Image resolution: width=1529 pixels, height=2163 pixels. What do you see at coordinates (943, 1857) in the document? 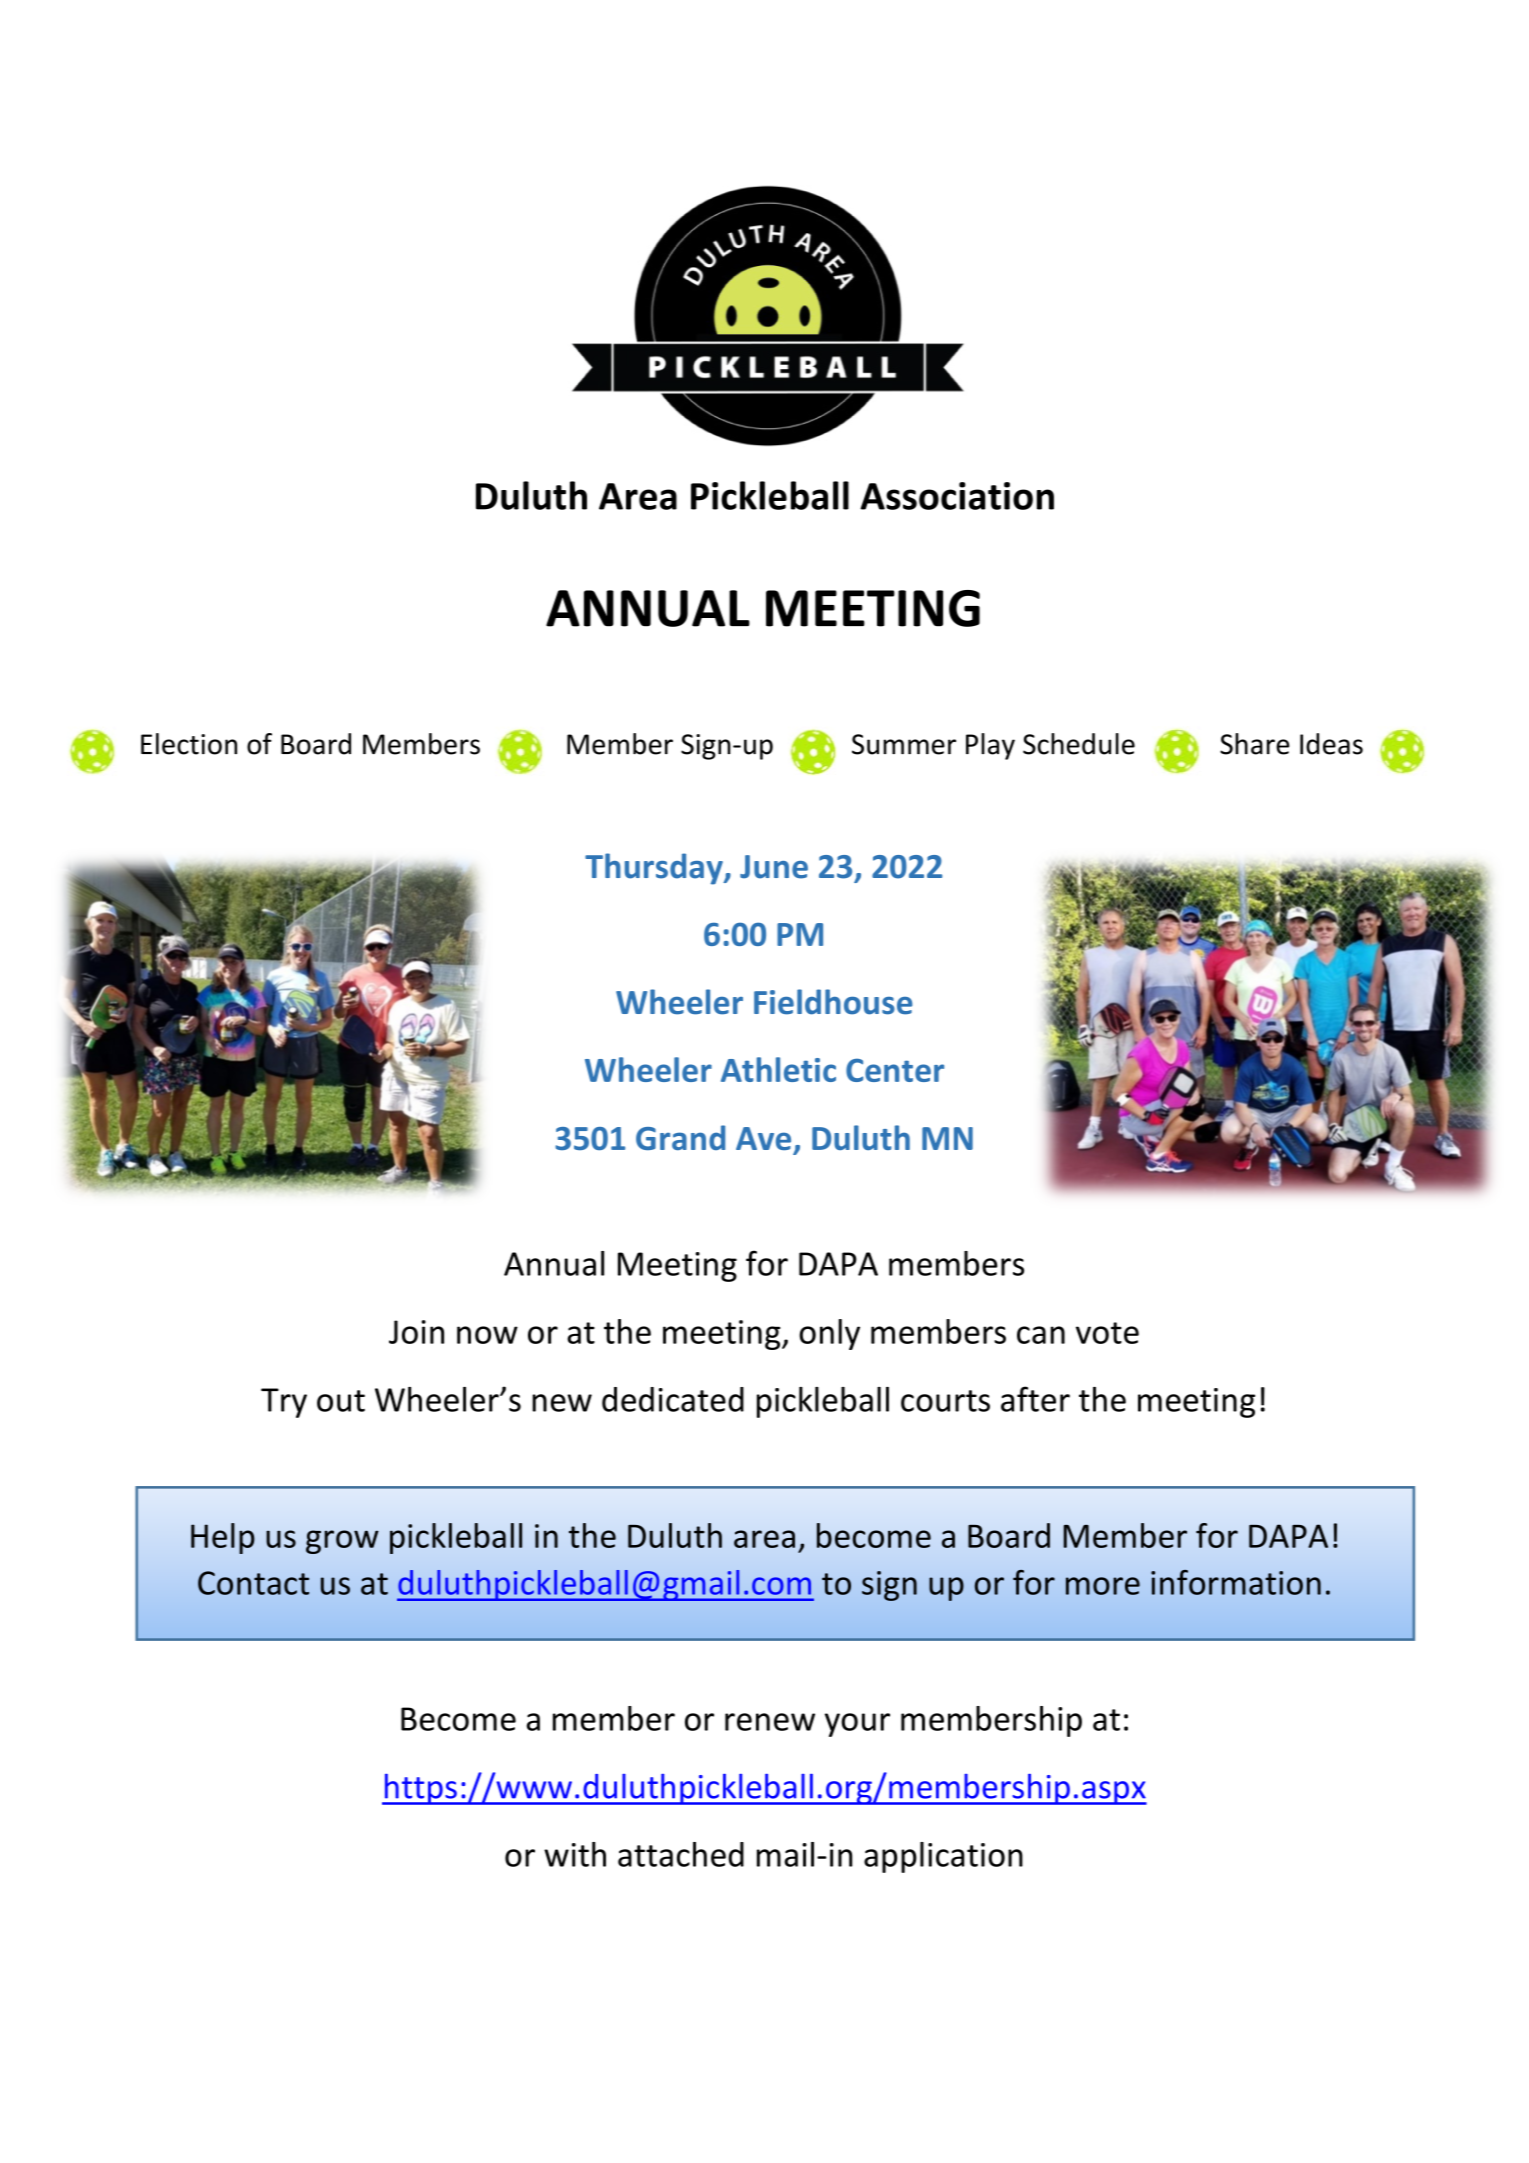
I see `application` at bounding box center [943, 1857].
